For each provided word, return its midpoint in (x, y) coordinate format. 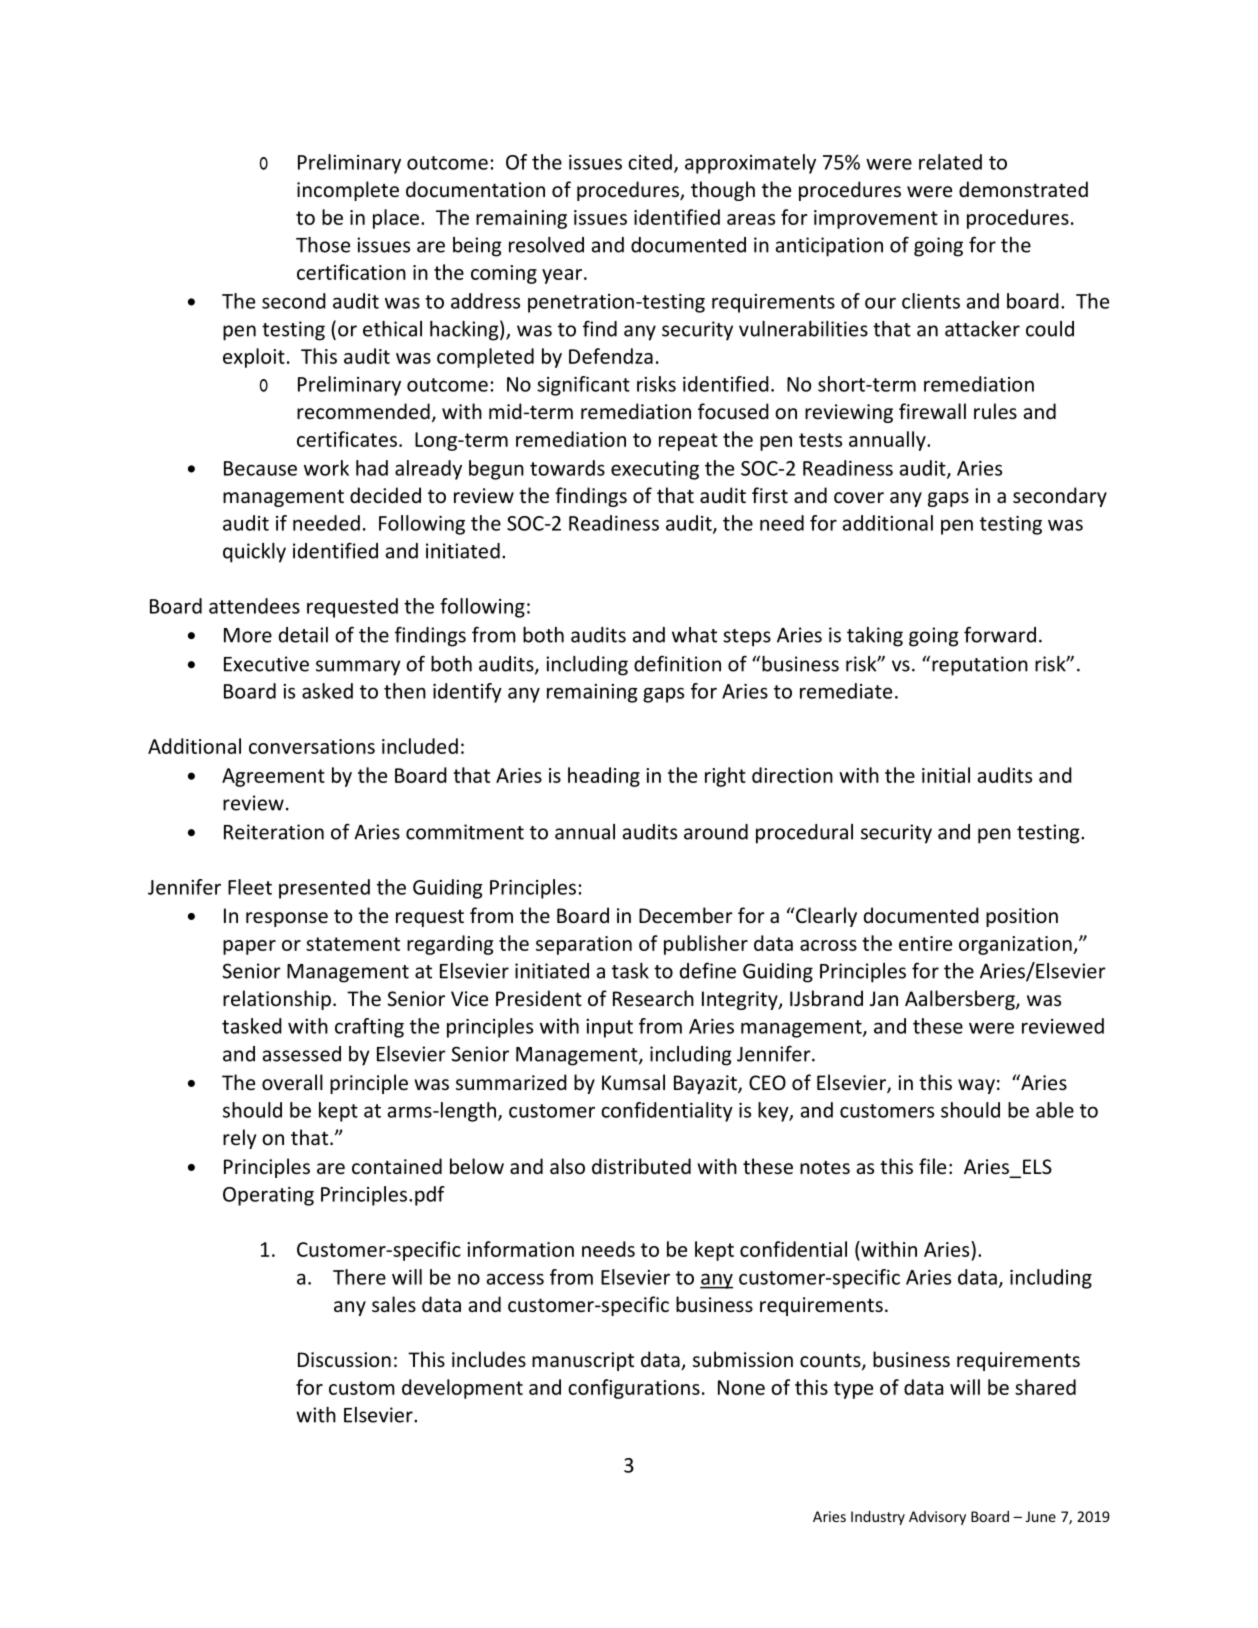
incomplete (348, 191)
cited (650, 162)
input (609, 1028)
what (694, 635)
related (950, 162)
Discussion (344, 1359)
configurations (634, 1389)
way (976, 1086)
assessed (301, 1054)
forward (1000, 634)
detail (303, 635)
